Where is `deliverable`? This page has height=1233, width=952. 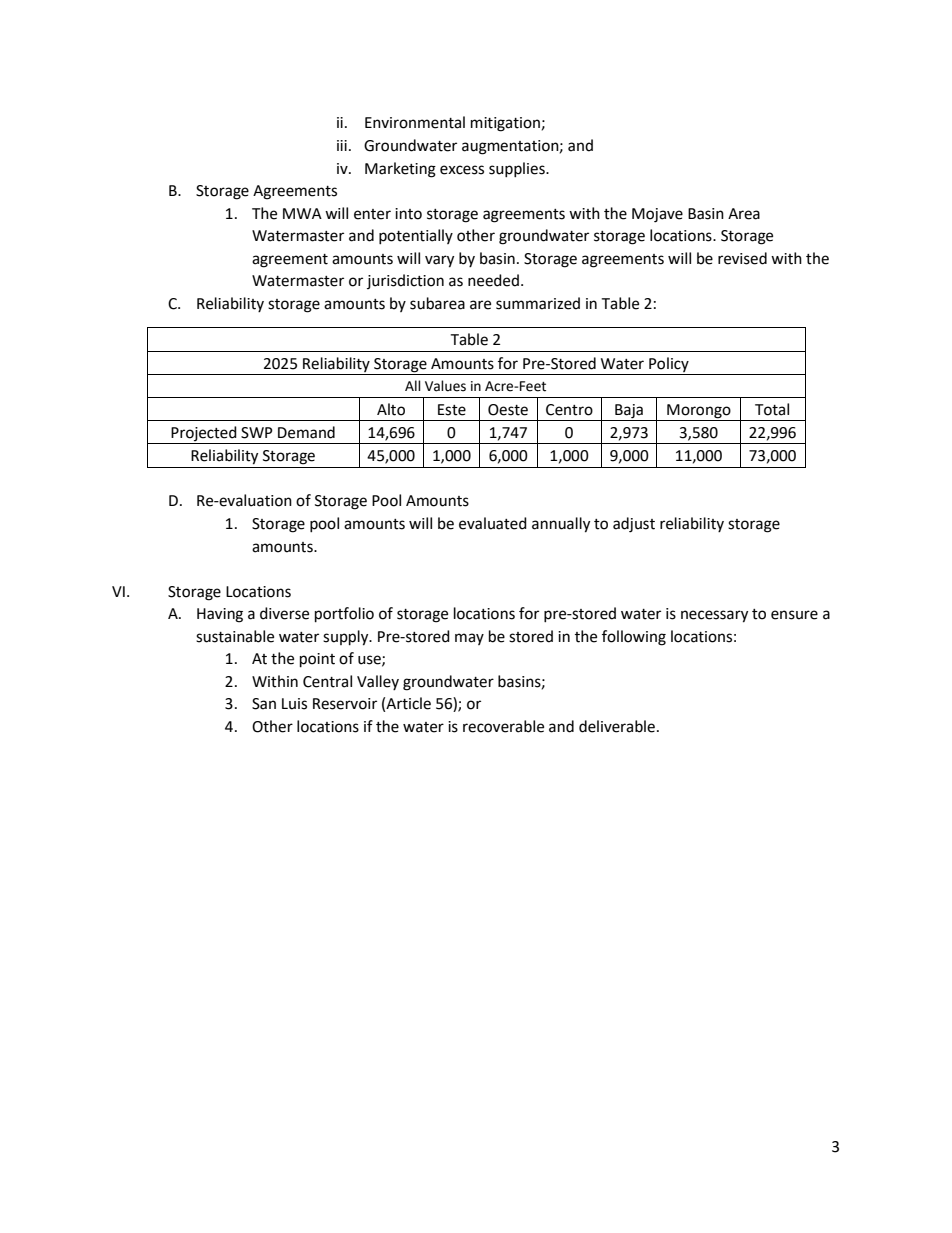 deliverable is located at coordinates (617, 726).
